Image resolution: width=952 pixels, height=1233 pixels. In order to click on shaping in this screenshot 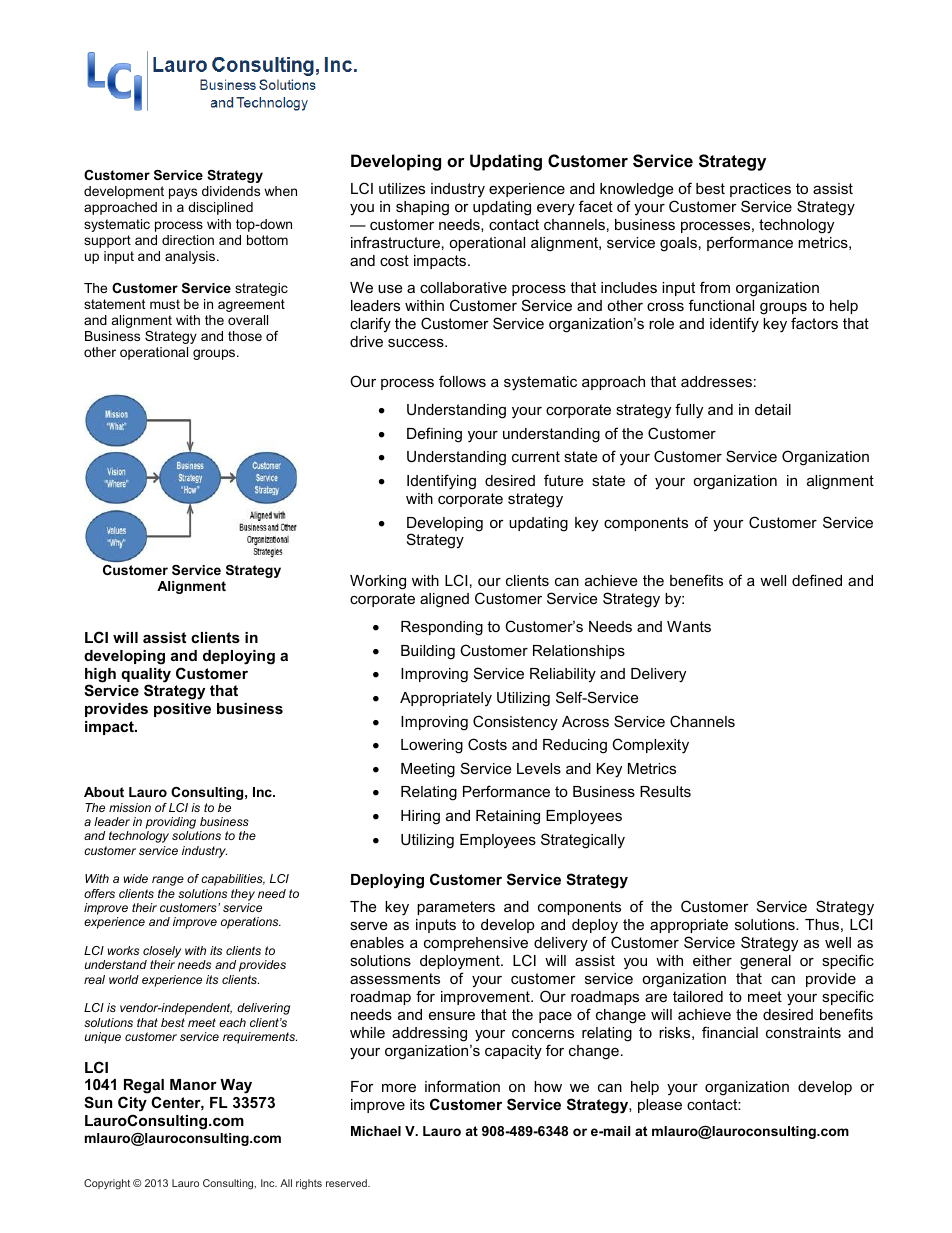, I will do `click(422, 208)`.
